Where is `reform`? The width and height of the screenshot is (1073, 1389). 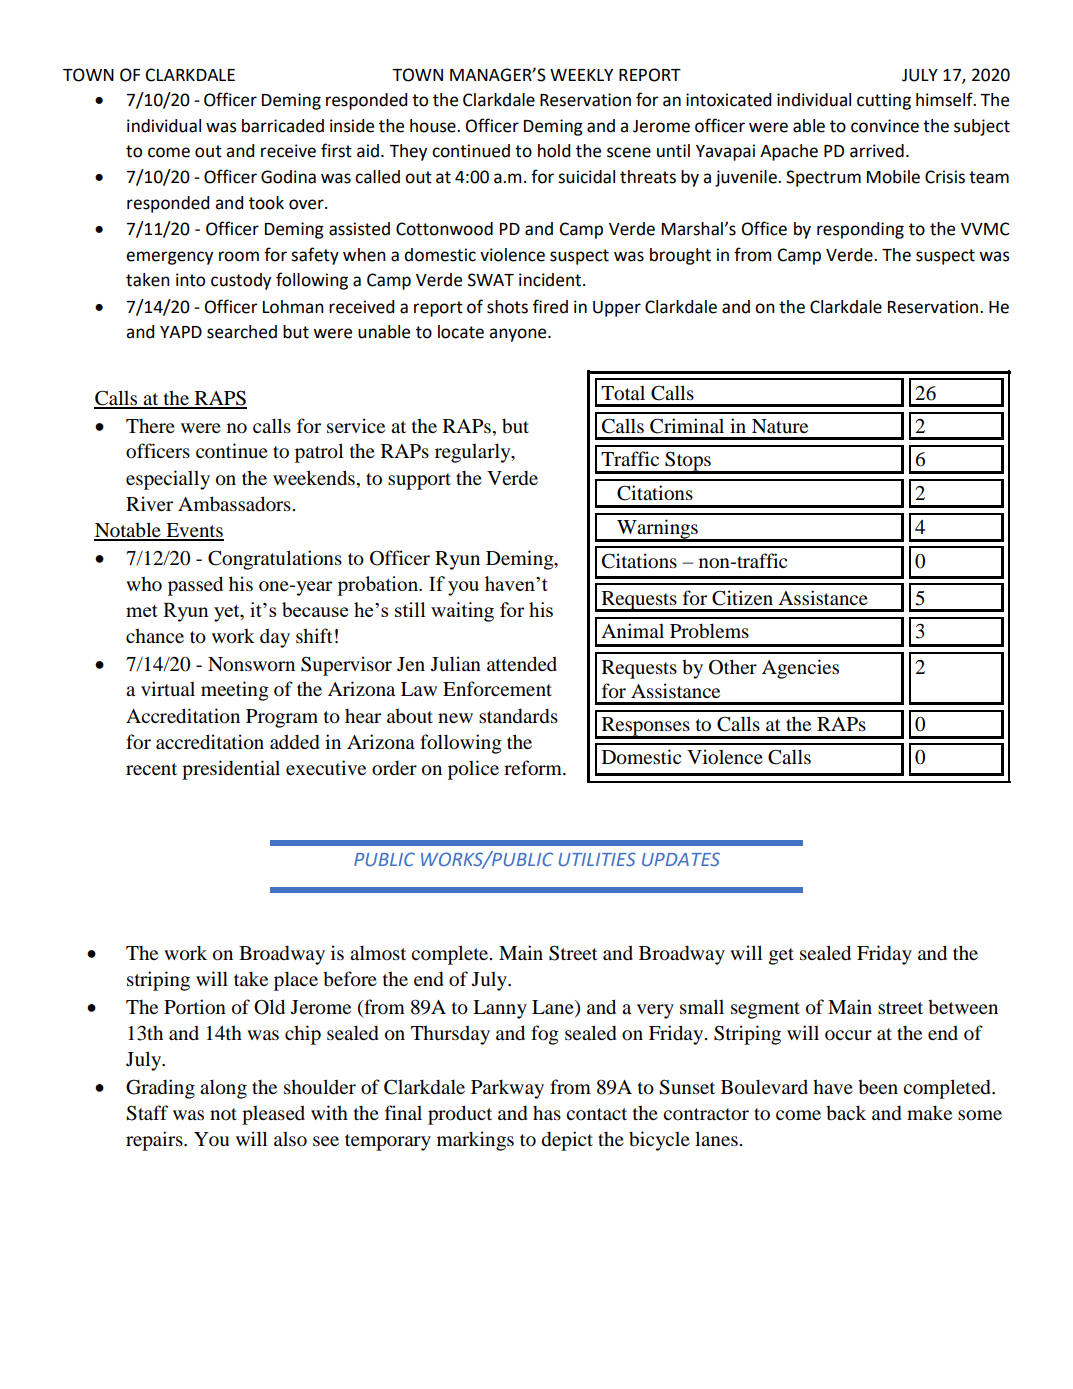
reform is located at coordinates (534, 767).
